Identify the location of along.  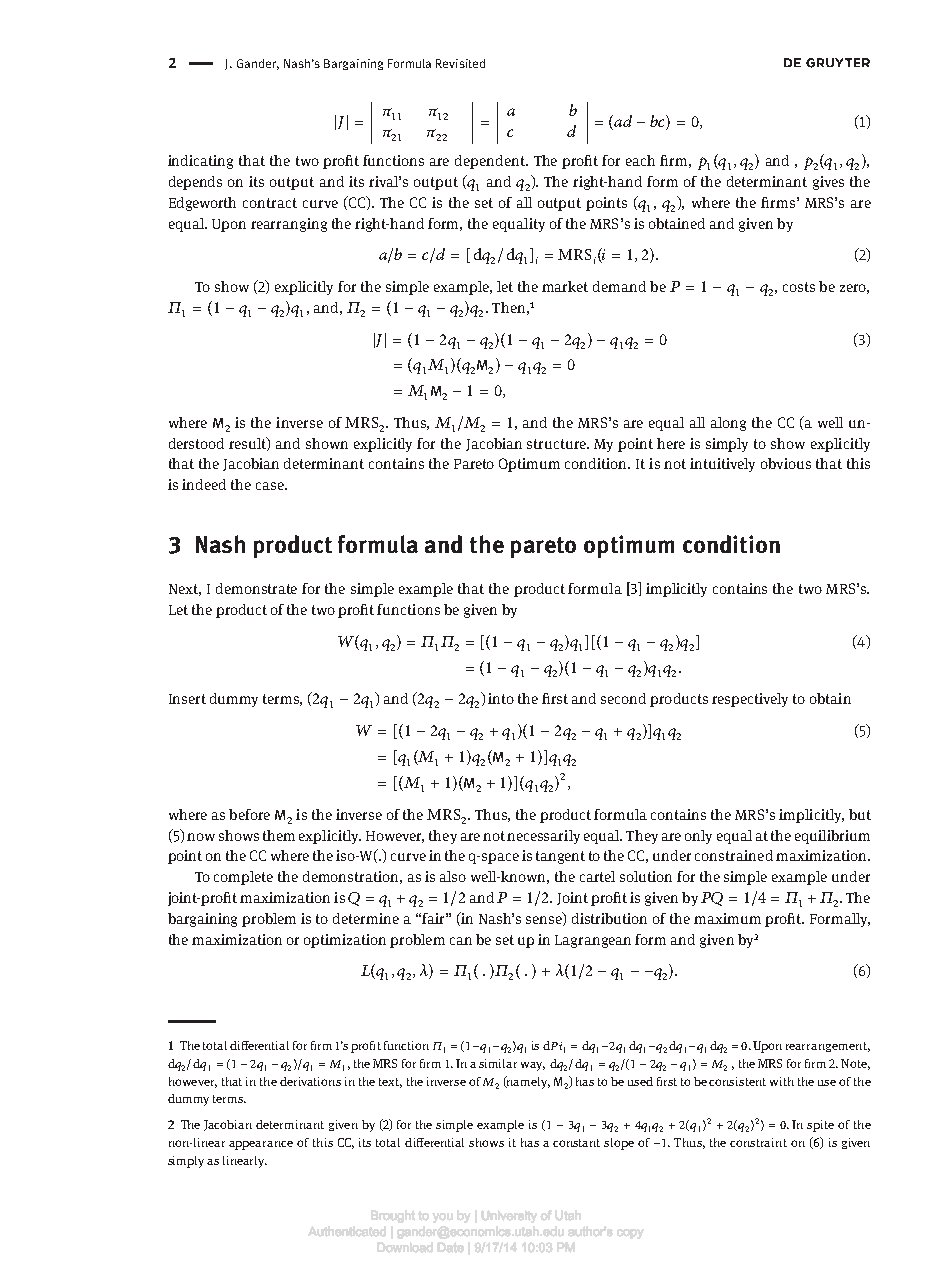
(728, 424).
